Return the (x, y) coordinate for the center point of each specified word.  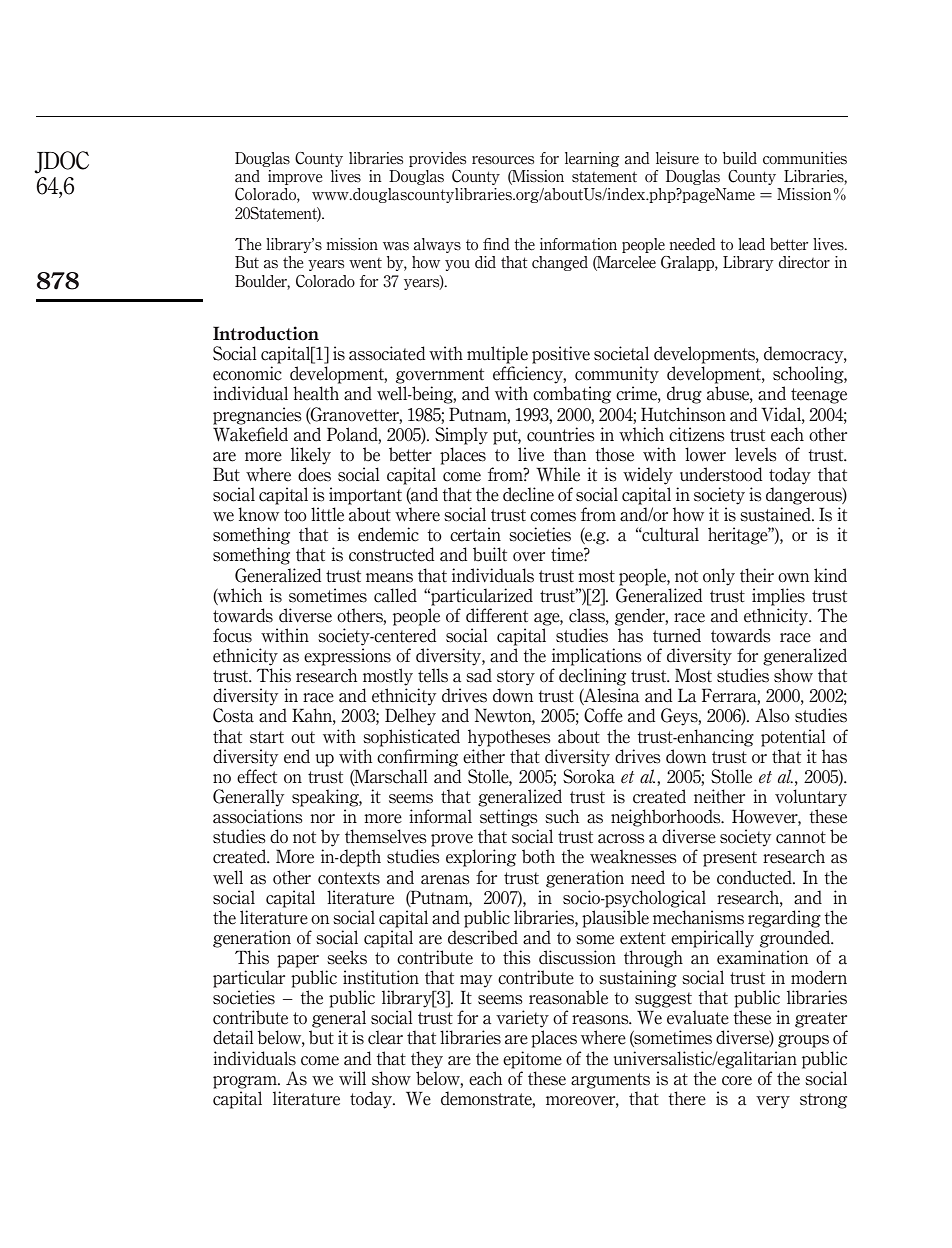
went (365, 263)
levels (756, 454)
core (737, 1081)
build (740, 158)
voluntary (811, 798)
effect (257, 776)
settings (509, 818)
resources (503, 160)
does (314, 474)
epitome (532, 1060)
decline (528, 494)
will (352, 1078)
